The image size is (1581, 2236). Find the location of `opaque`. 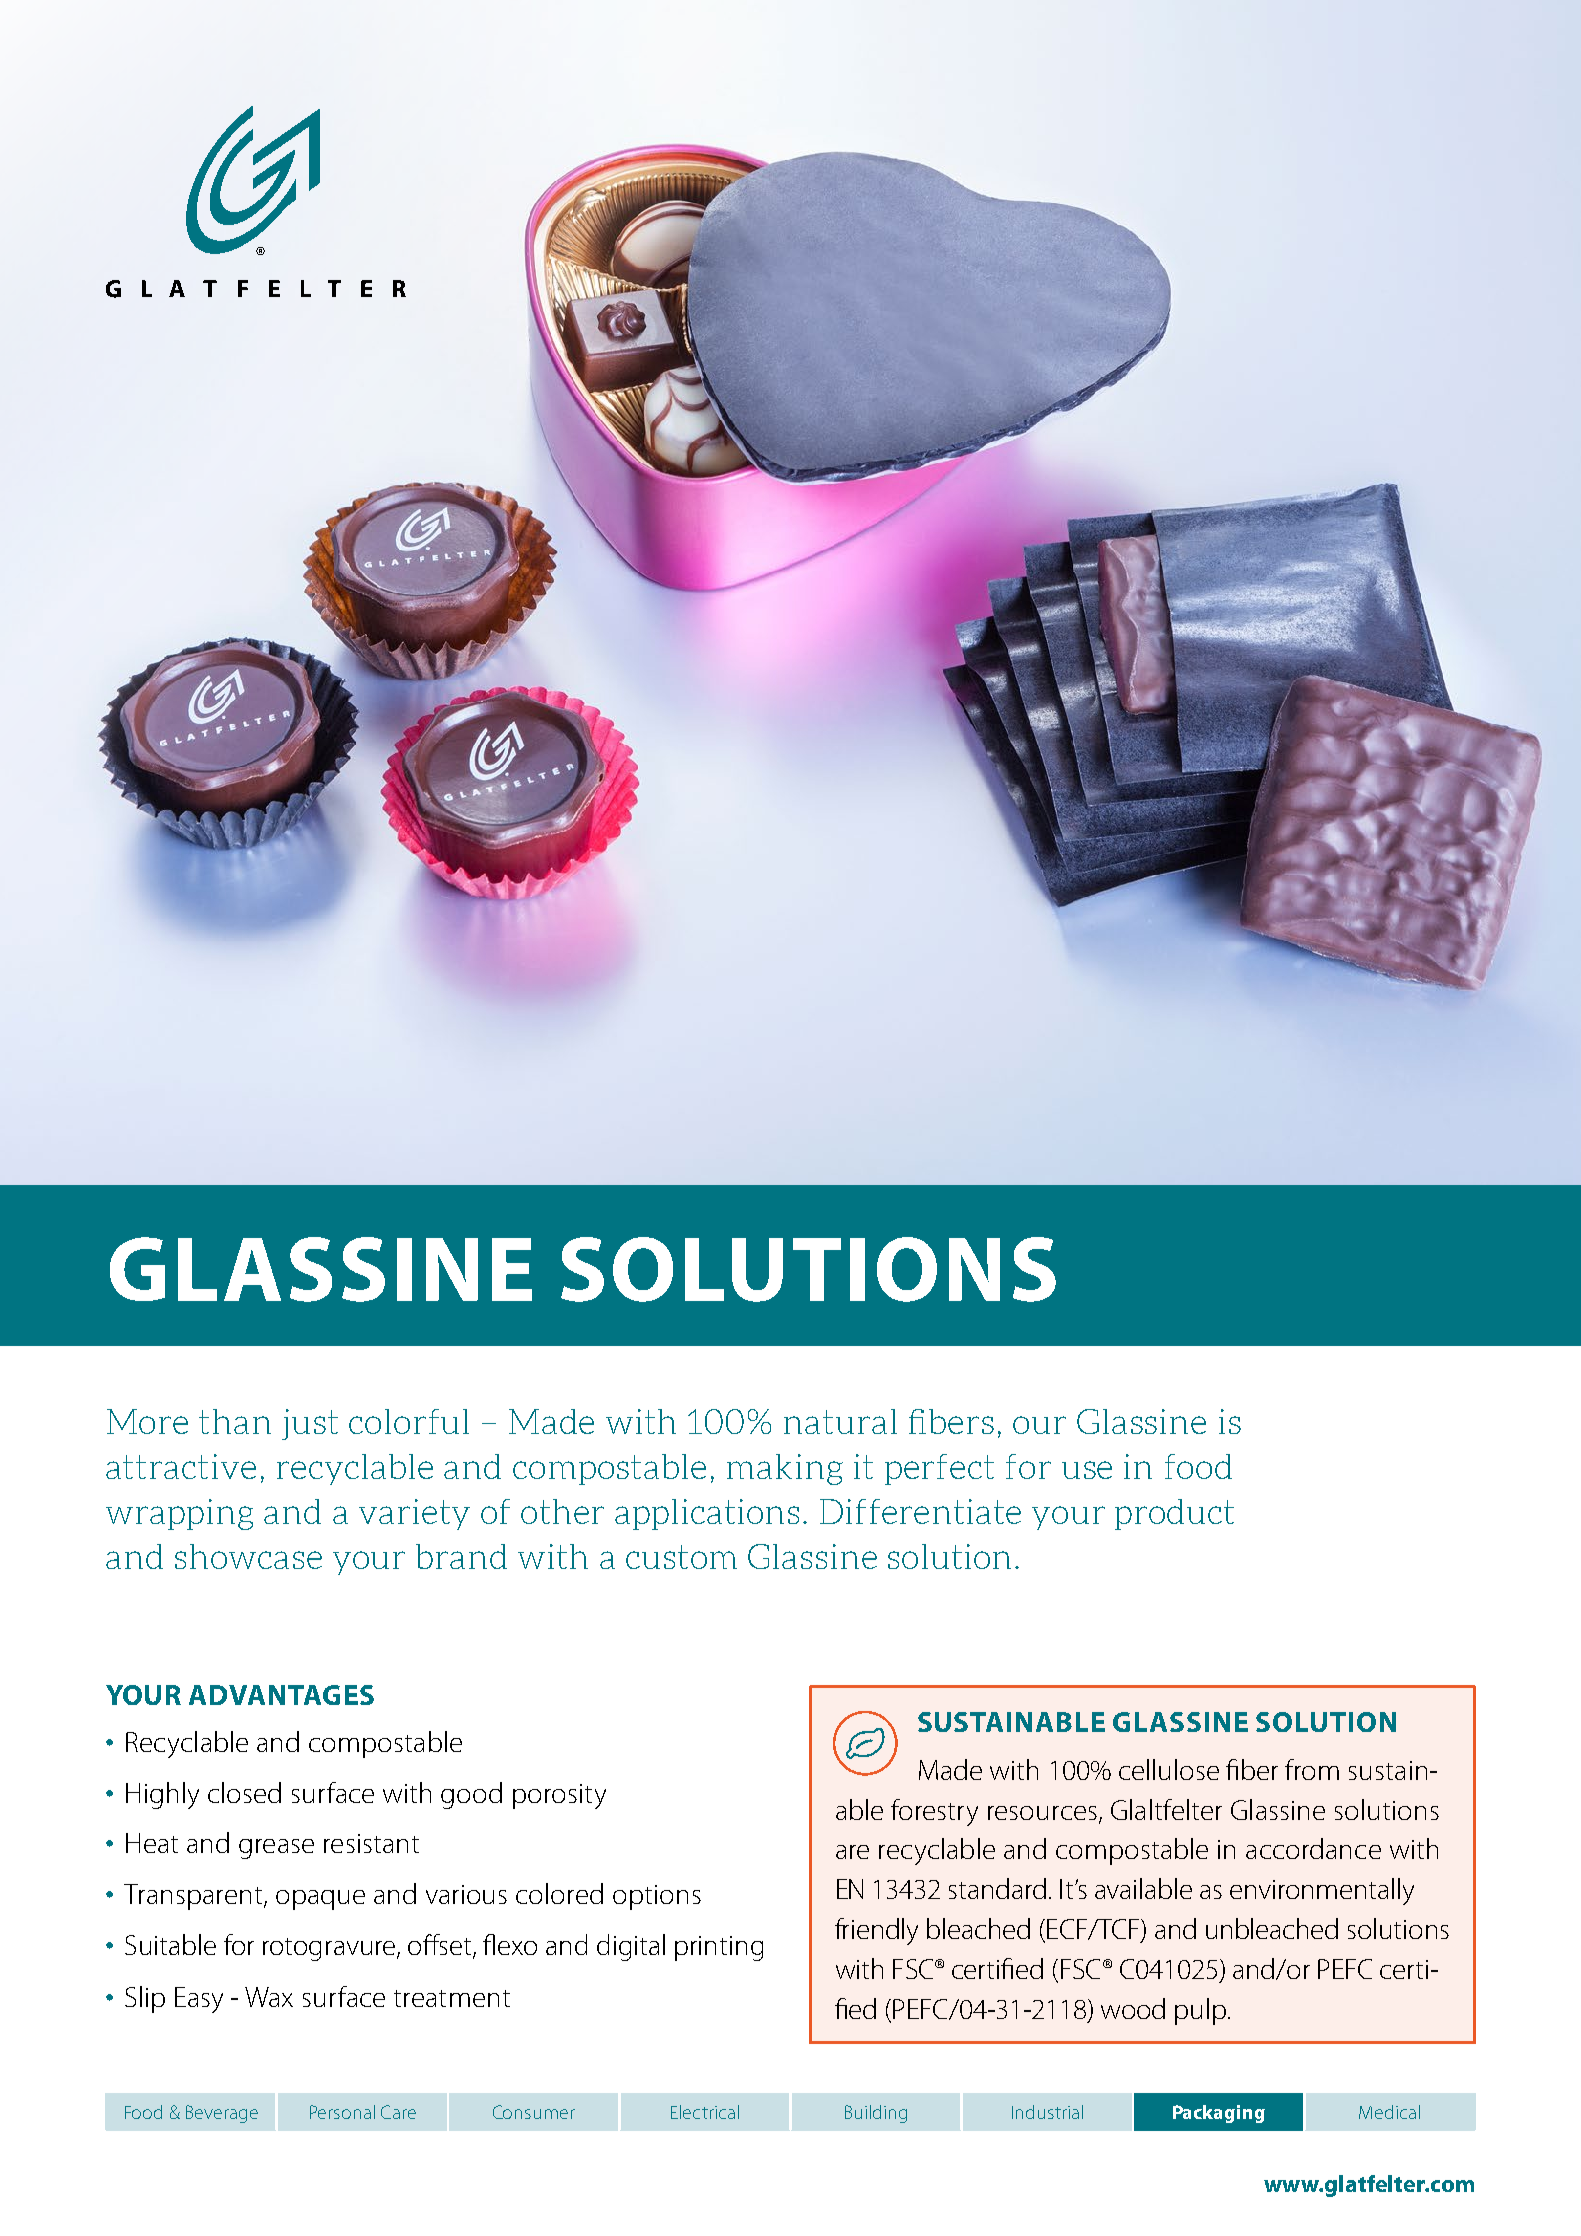

opaque is located at coordinates (320, 1900).
